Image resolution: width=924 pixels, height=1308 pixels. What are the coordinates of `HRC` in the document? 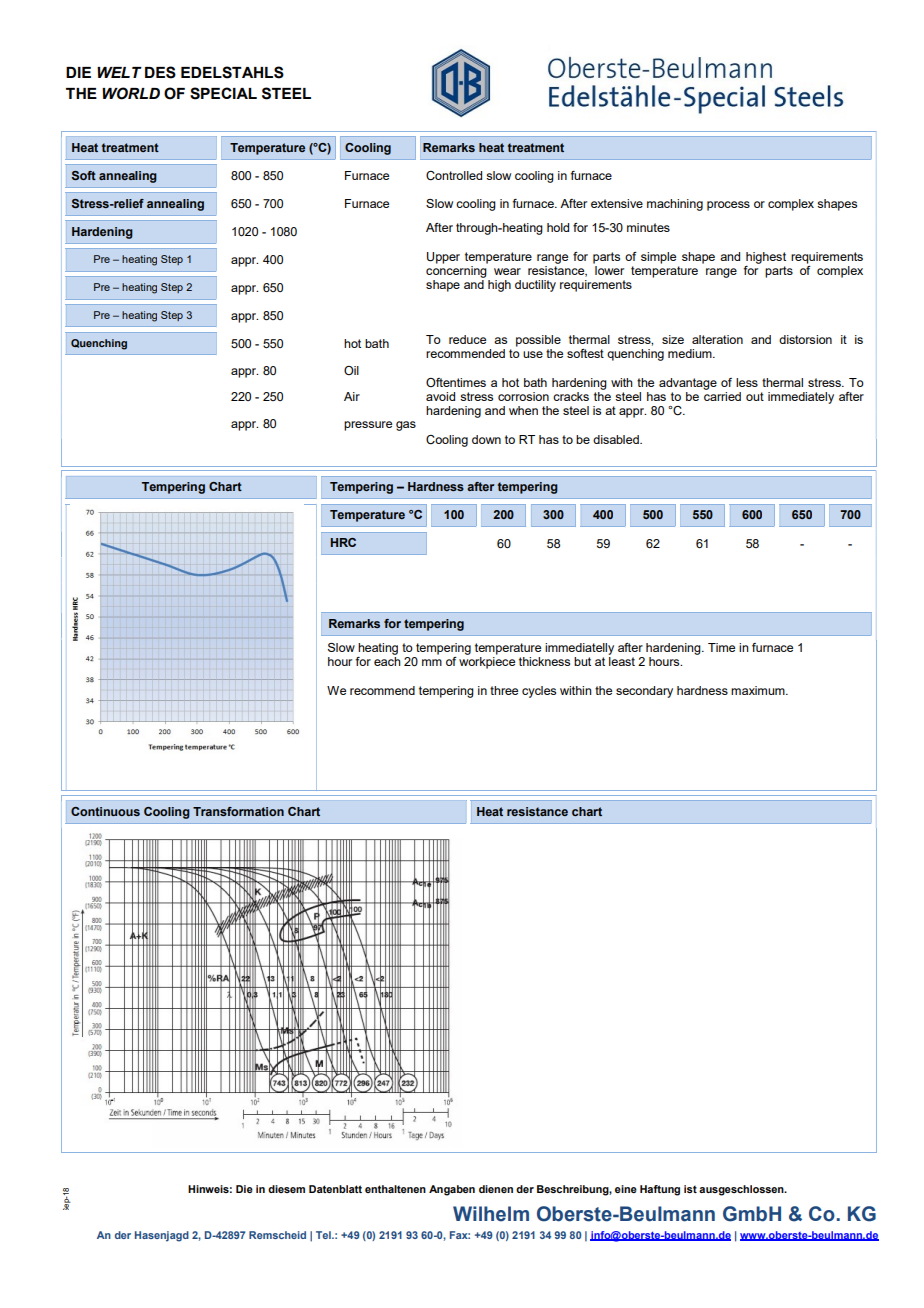 It's located at (343, 542).
